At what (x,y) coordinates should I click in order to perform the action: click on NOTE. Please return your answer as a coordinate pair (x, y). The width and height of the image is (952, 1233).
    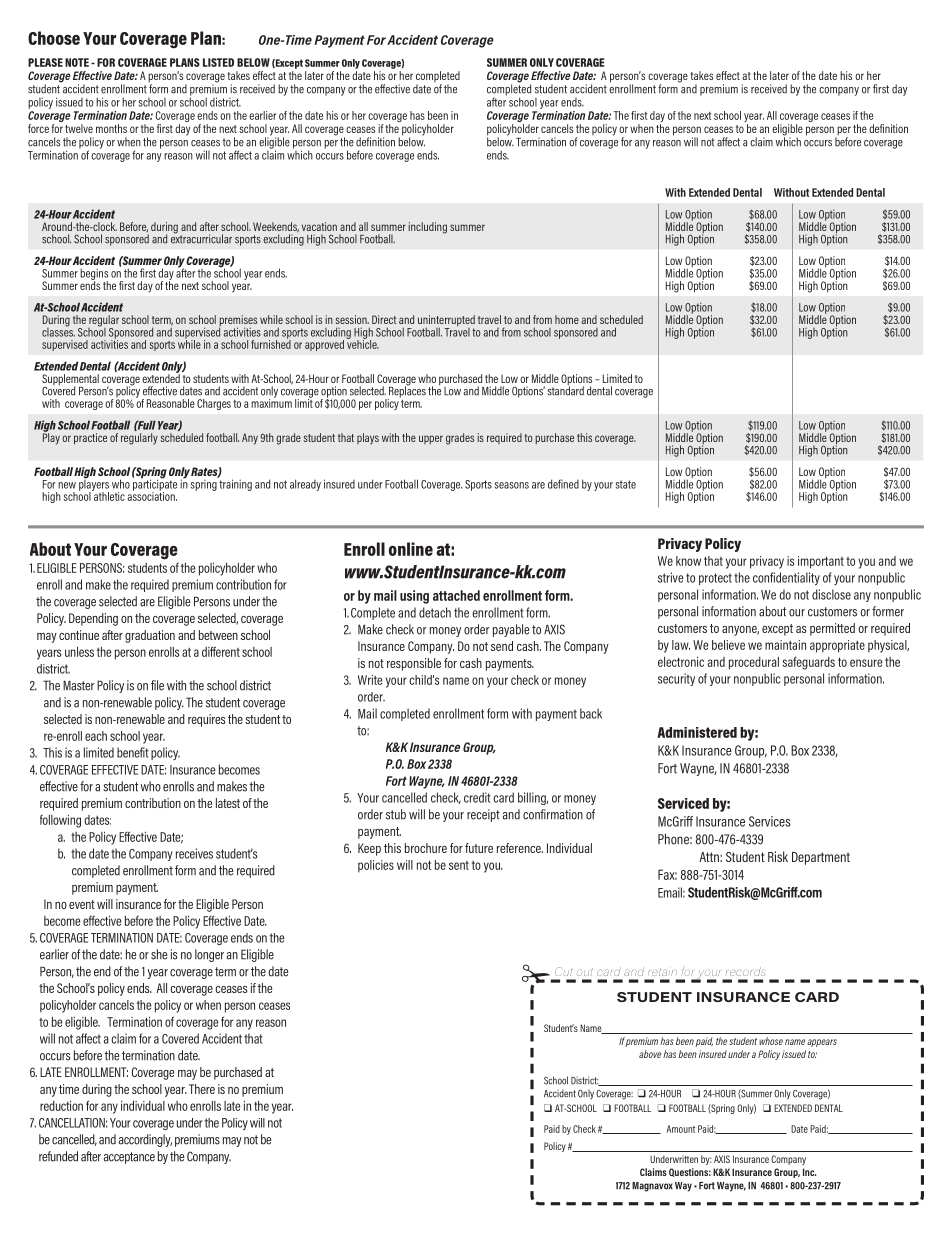
    Looking at the image, I should click on (77, 62).
